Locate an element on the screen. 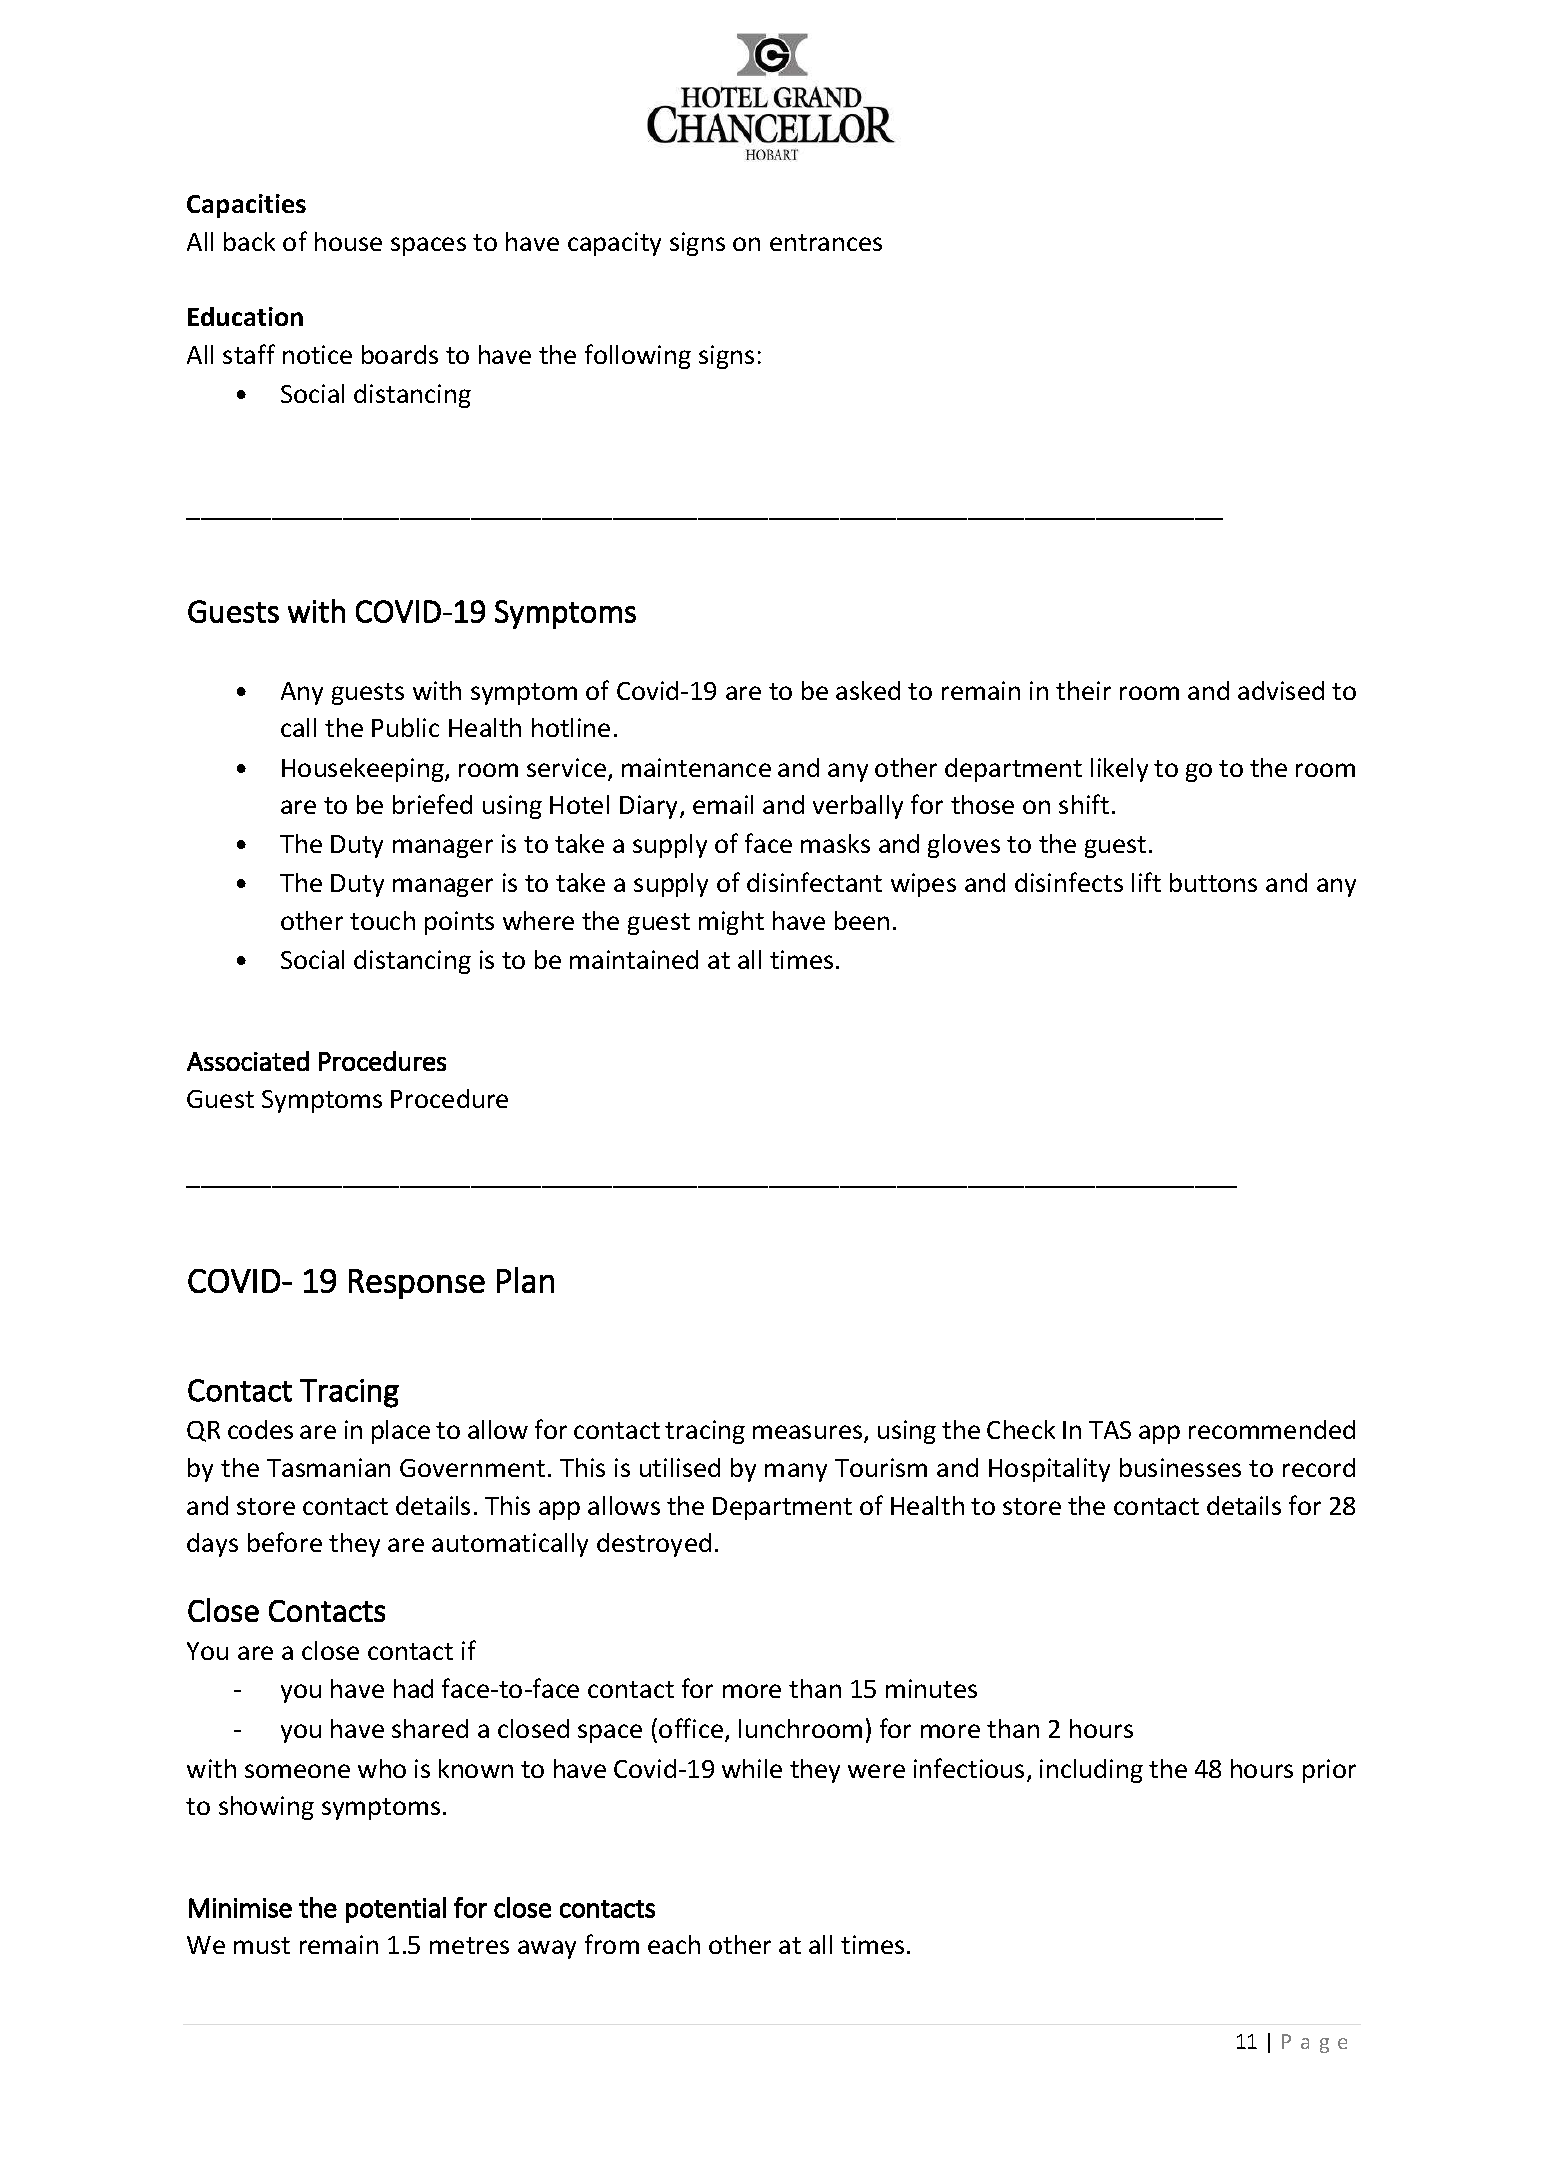 The height and width of the screenshot is (2183, 1543). measures is located at coordinates (809, 1434).
